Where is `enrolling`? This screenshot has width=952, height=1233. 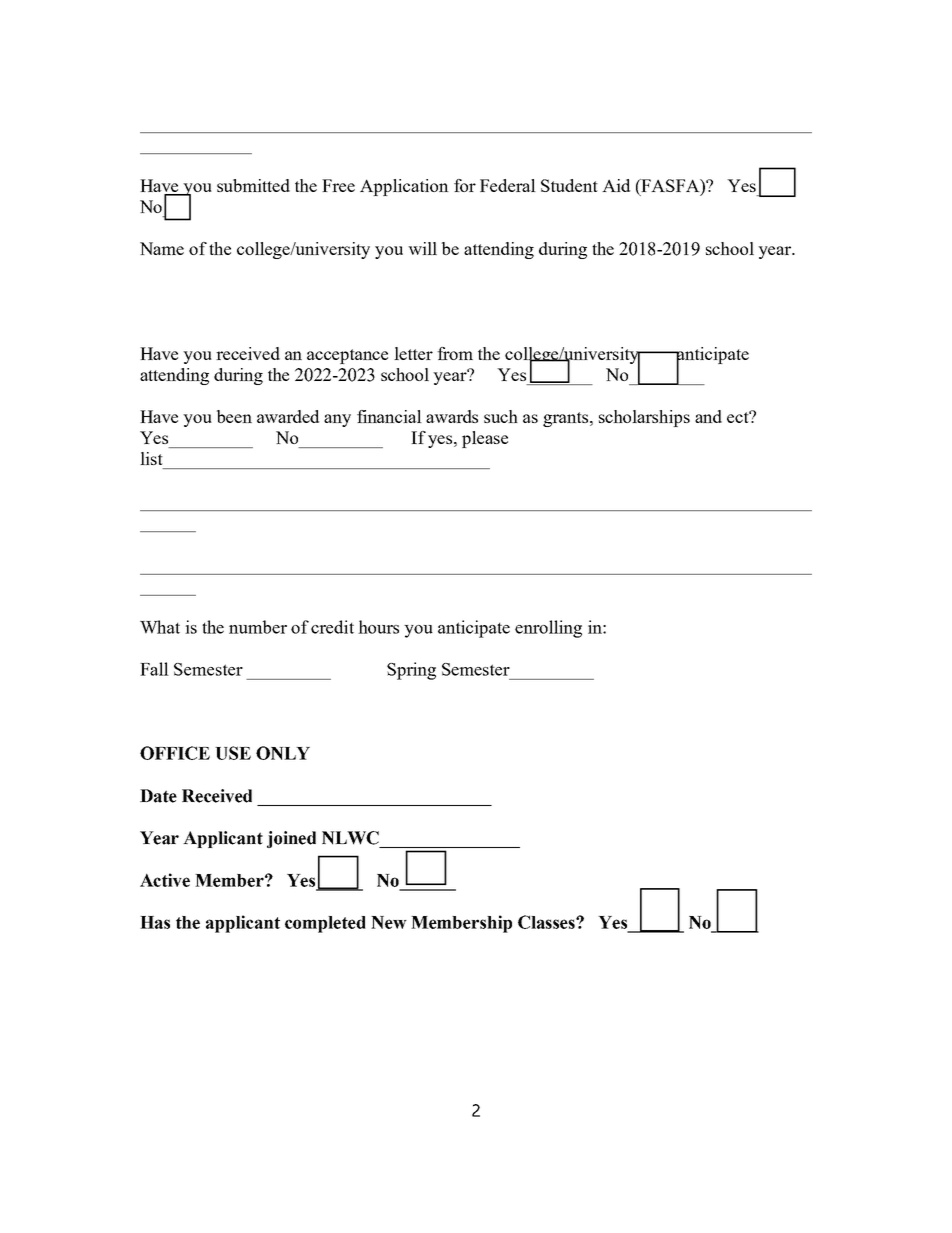
enrolling is located at coordinates (548, 629).
